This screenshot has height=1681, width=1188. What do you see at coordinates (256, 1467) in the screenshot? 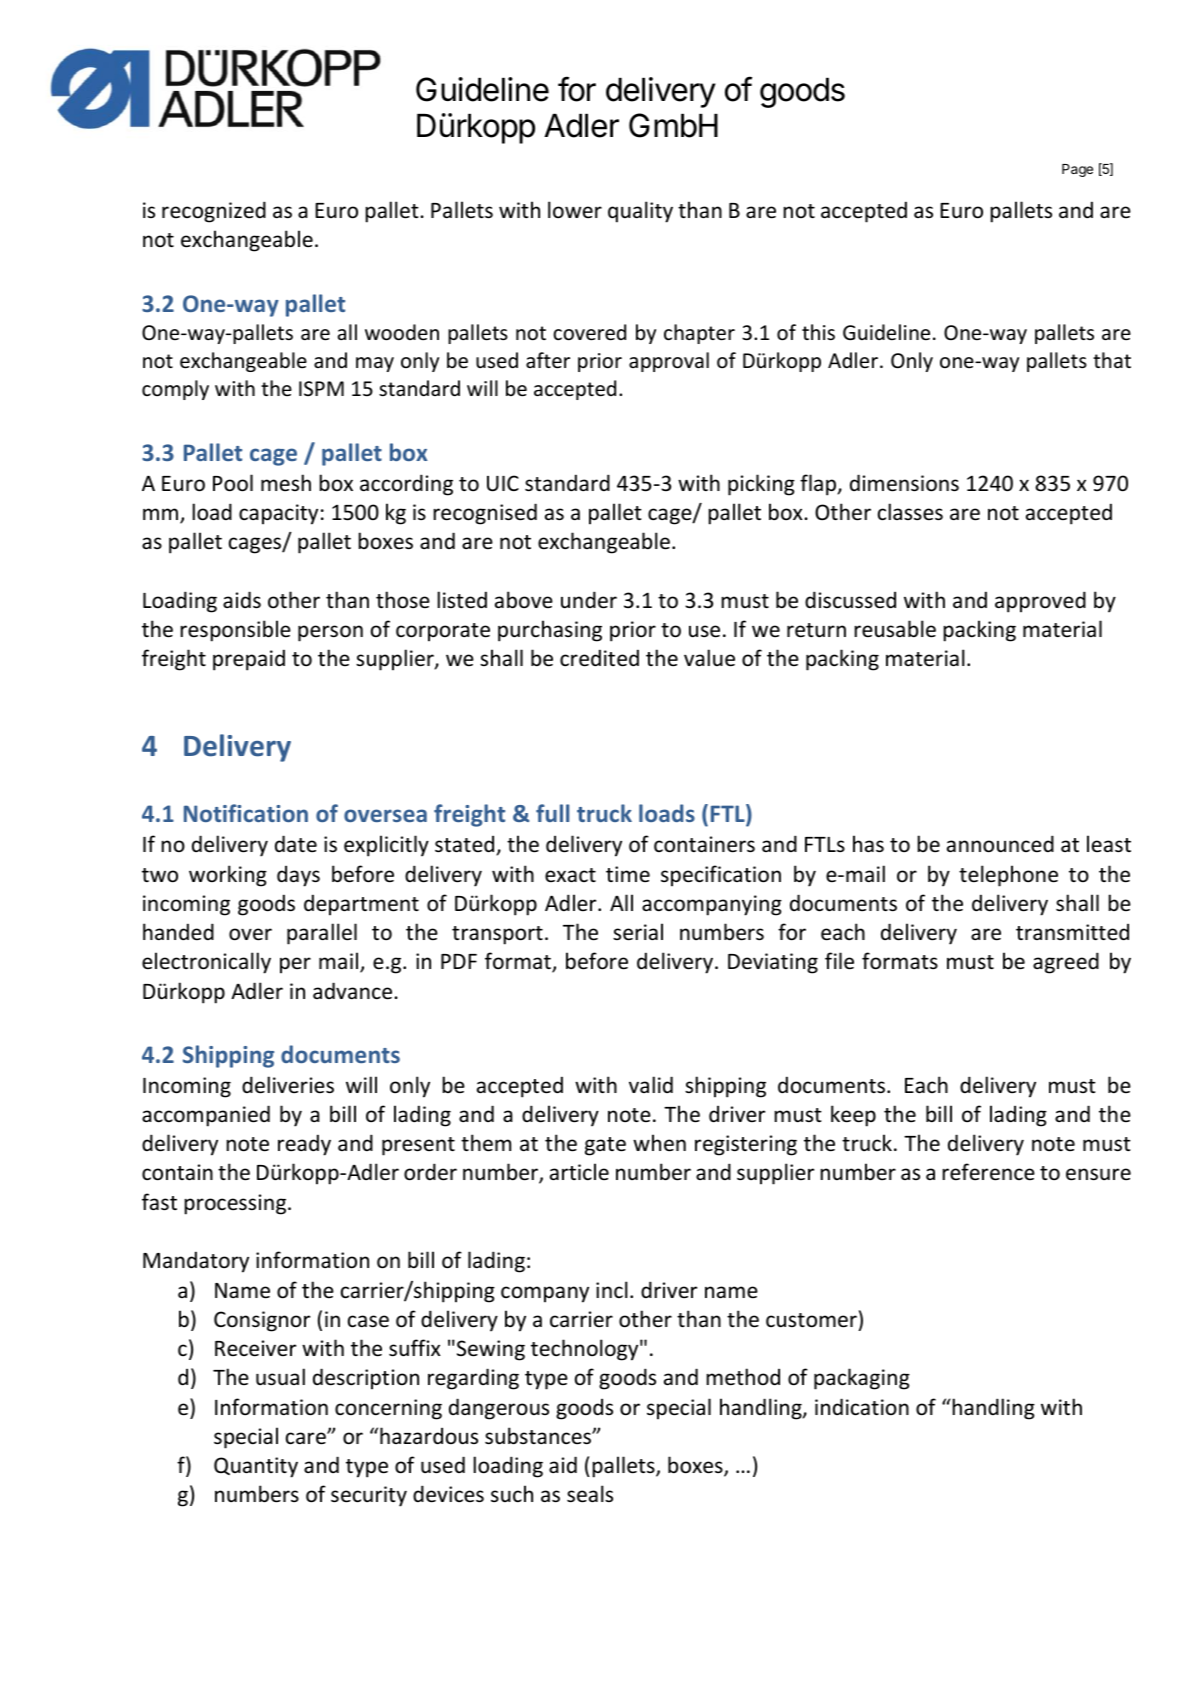
I see `Quantity` at bounding box center [256, 1467].
